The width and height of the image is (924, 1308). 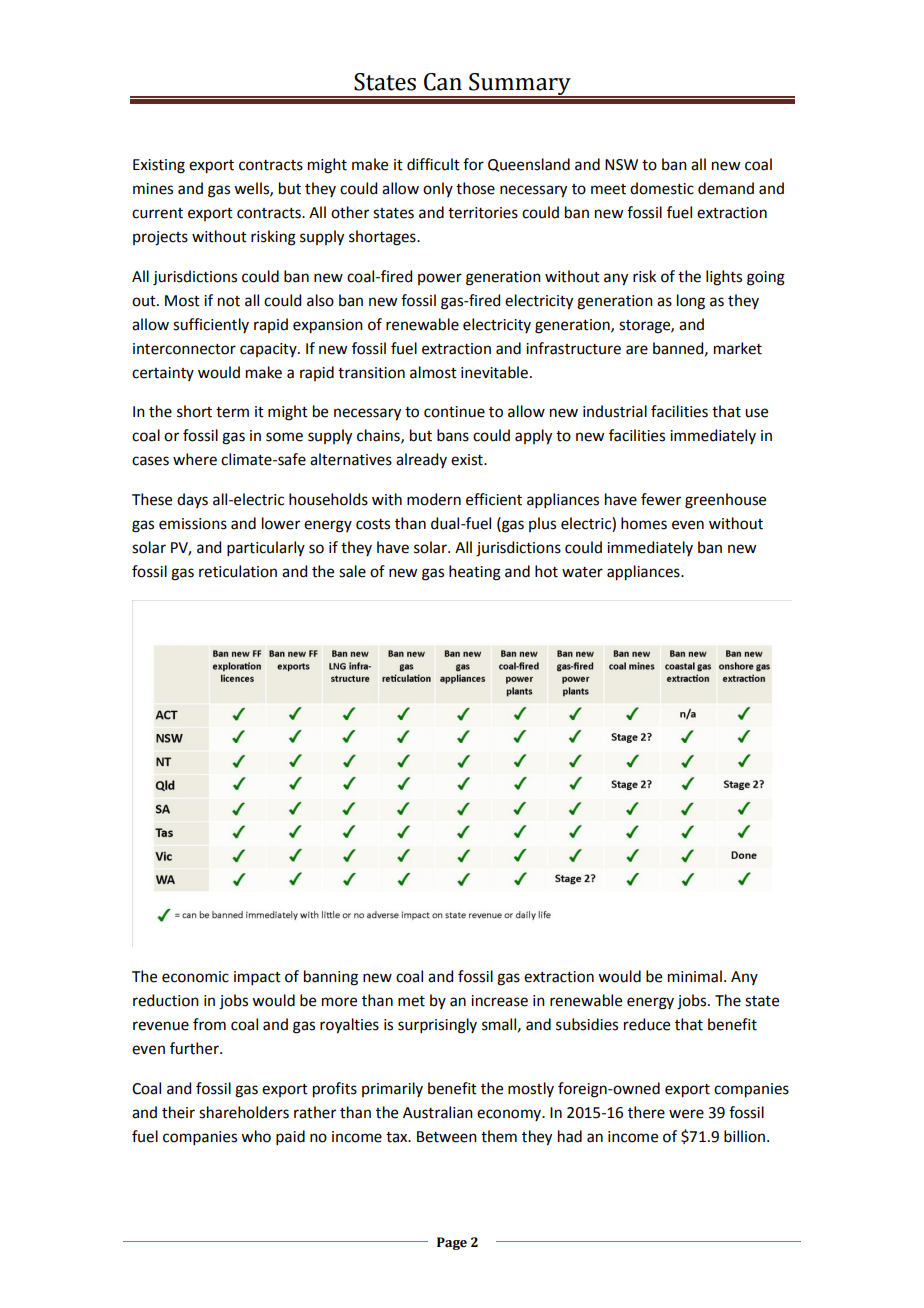 I want to click on Page, so click(x=452, y=1243).
